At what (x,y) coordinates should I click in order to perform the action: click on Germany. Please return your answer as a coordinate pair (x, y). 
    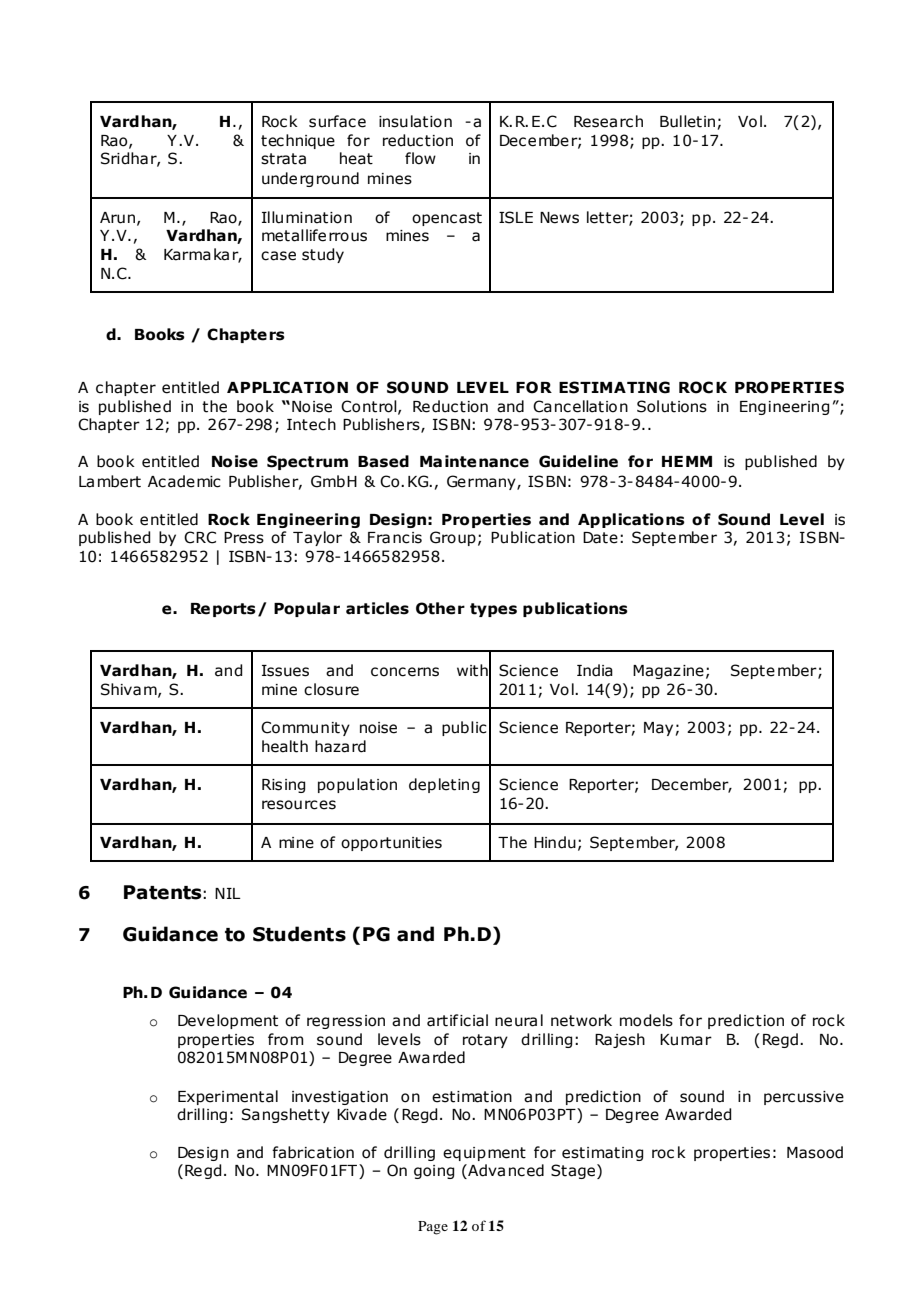
    Looking at the image, I should click on (482, 482).
